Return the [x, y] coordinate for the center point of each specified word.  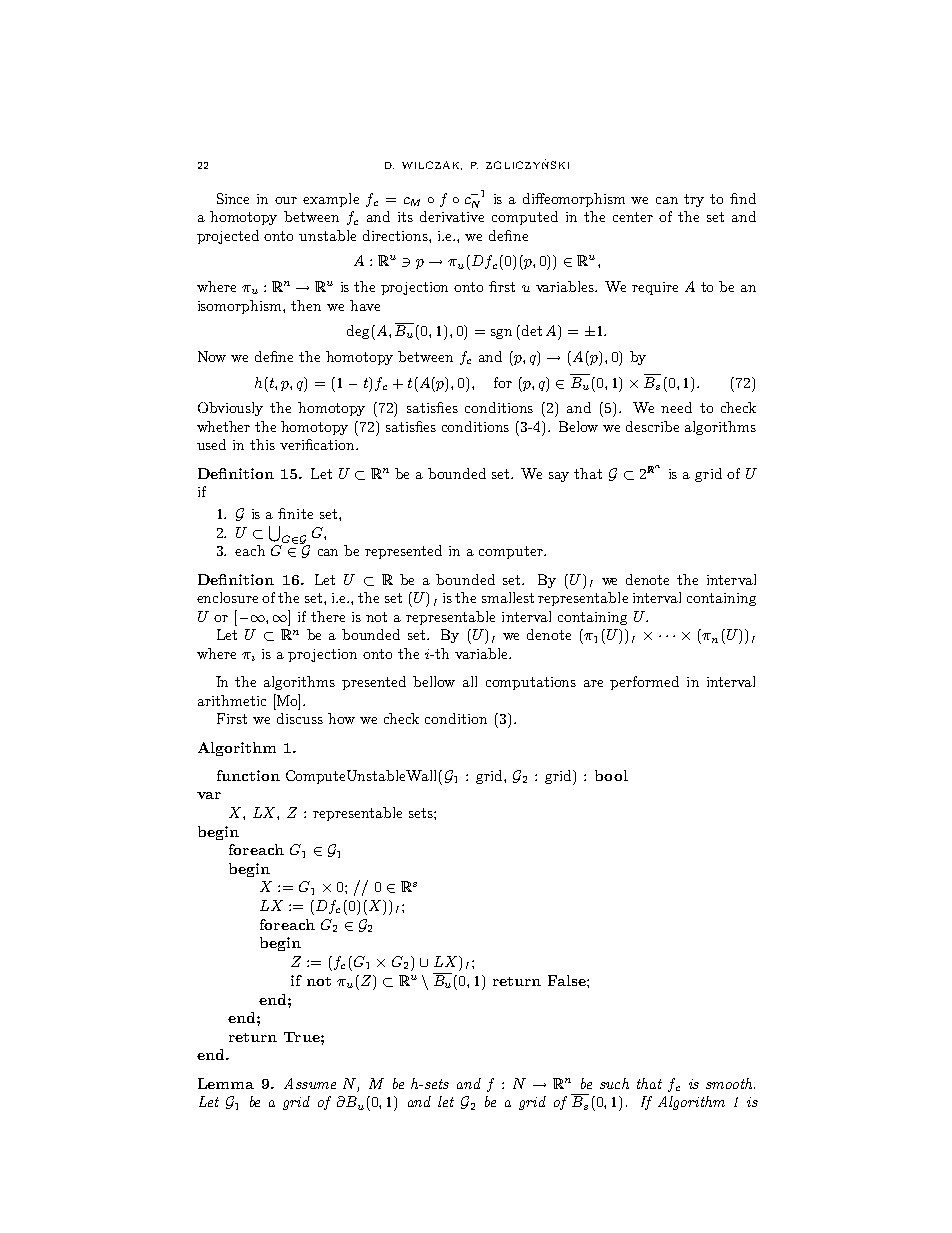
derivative [452, 216]
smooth [730, 1083]
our [286, 200]
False [568, 980]
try [694, 200]
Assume [310, 1083]
